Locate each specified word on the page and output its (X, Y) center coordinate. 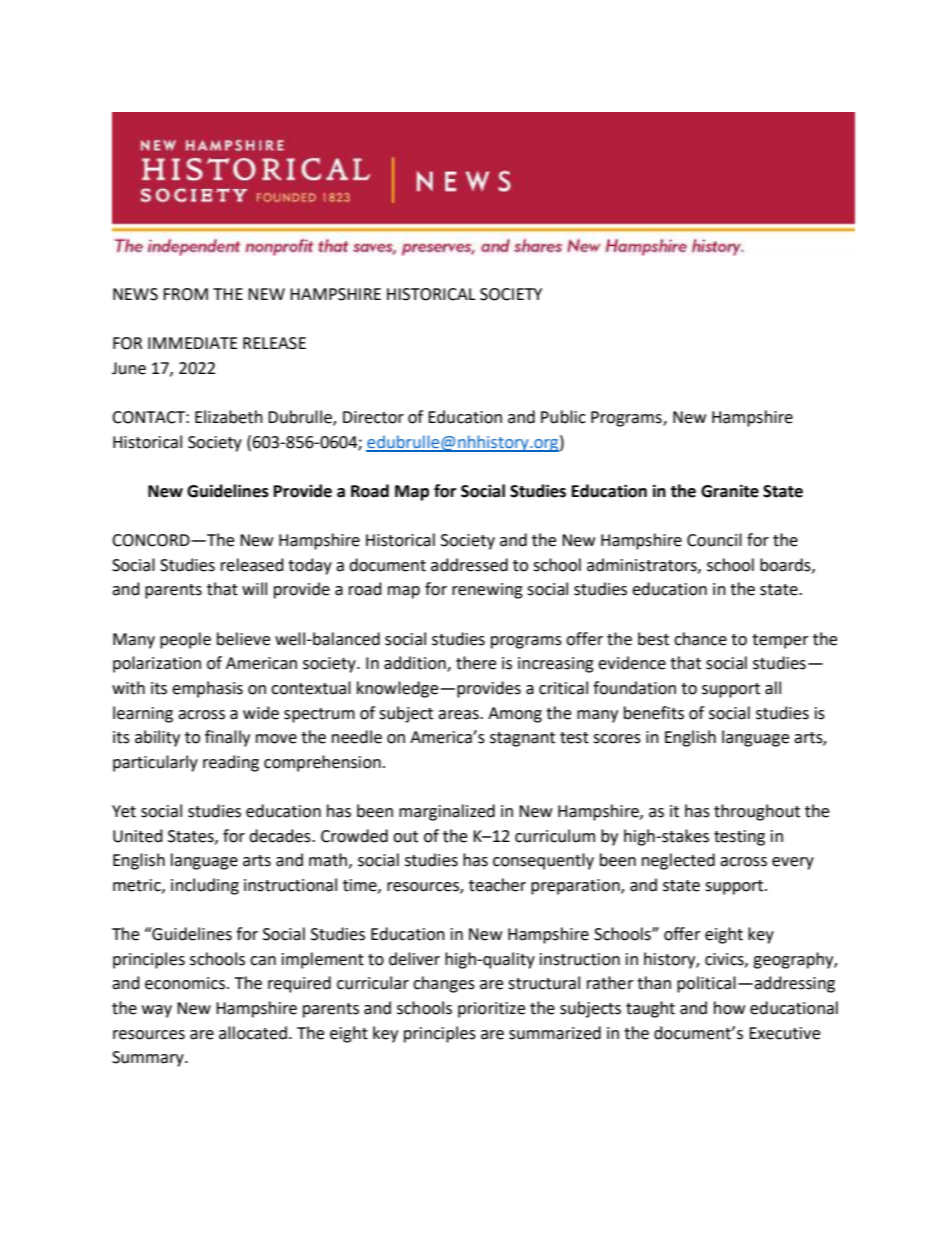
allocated (253, 1033)
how (729, 1008)
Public (563, 417)
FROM (185, 294)
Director (373, 417)
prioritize (491, 1010)
